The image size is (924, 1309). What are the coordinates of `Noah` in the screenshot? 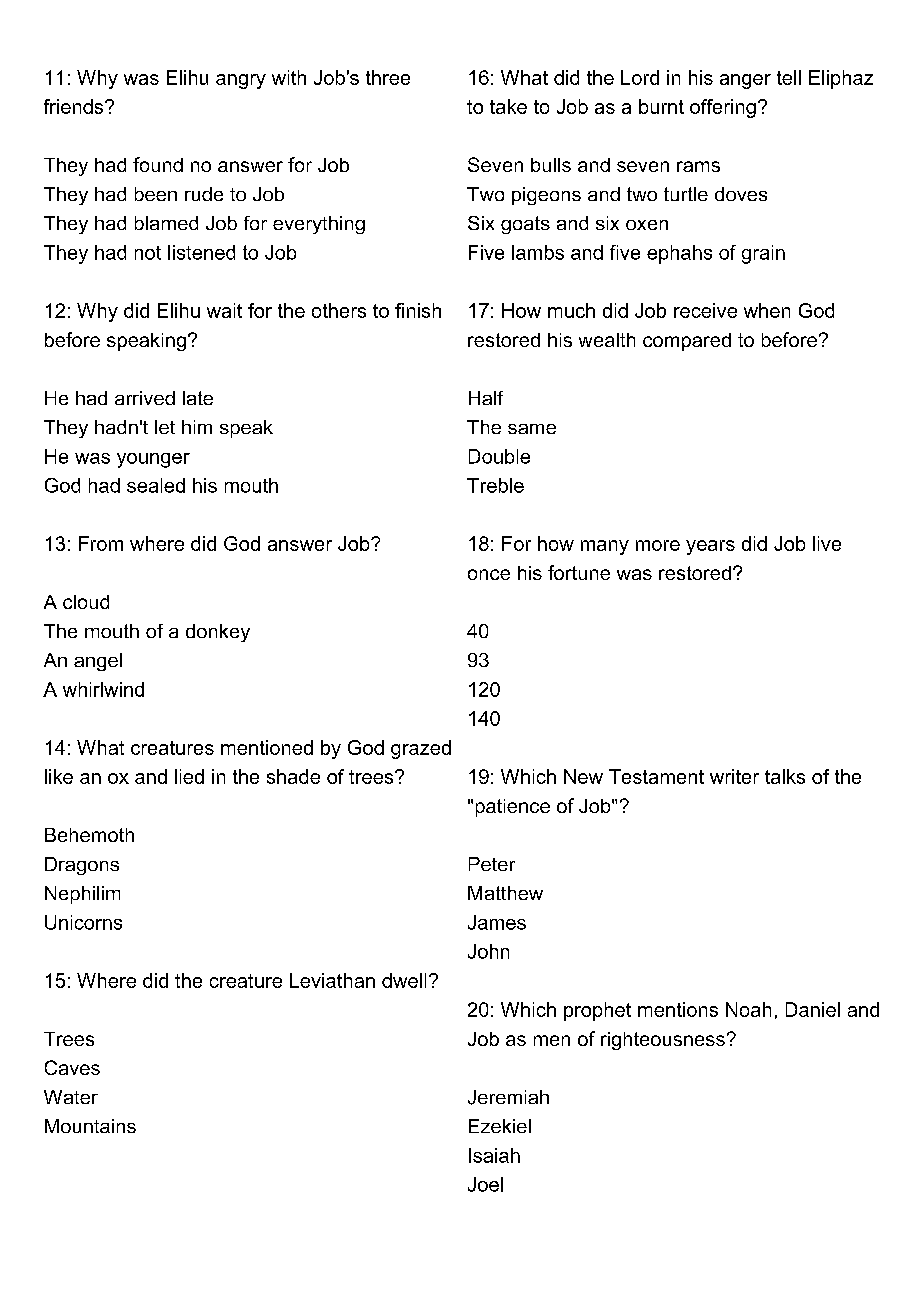 It's located at (748, 1009).
